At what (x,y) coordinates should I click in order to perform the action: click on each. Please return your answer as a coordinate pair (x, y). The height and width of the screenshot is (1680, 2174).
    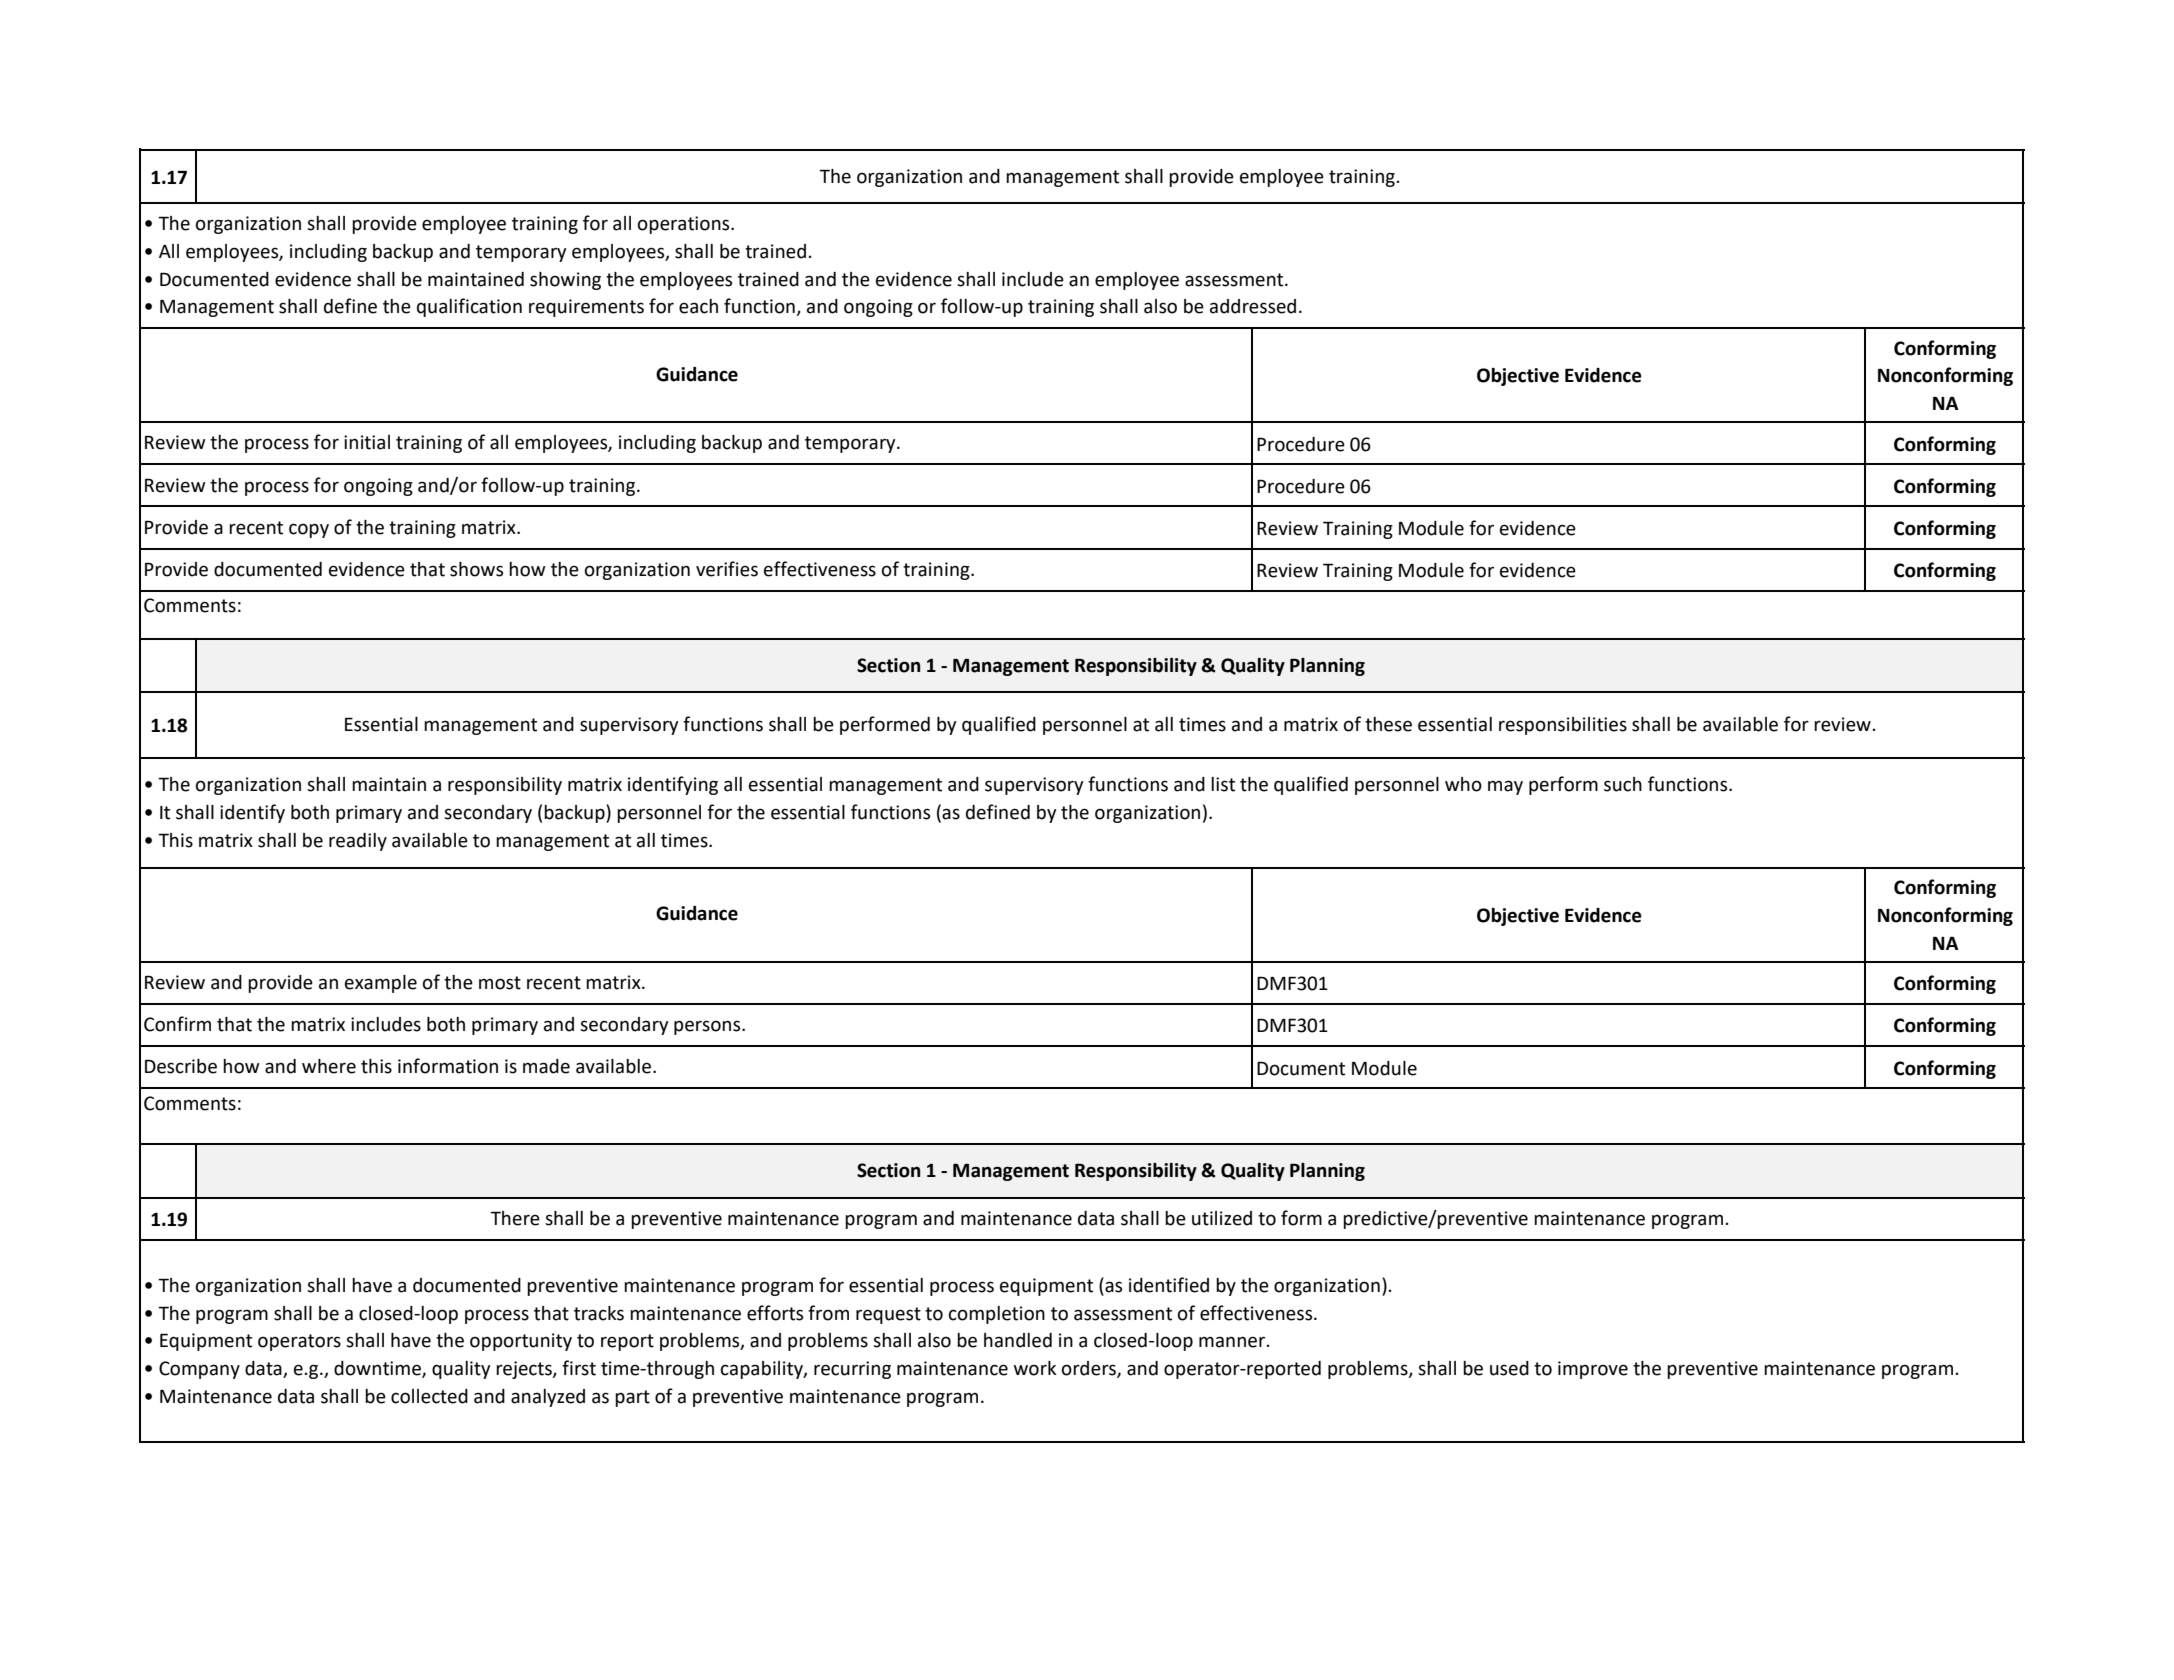
    Looking at the image, I should click on (698, 306).
